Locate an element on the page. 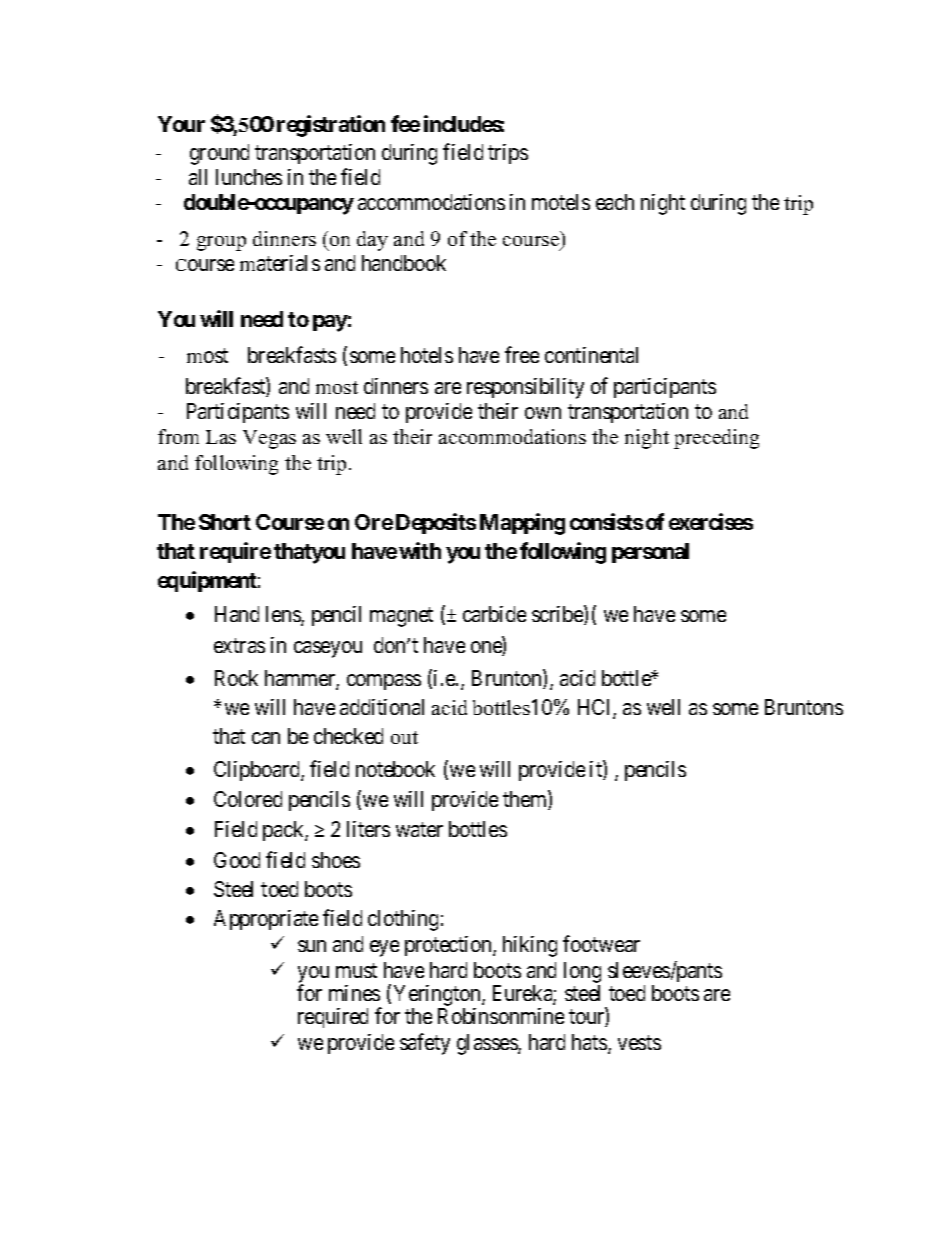  Vegas is located at coordinates (269, 439).
